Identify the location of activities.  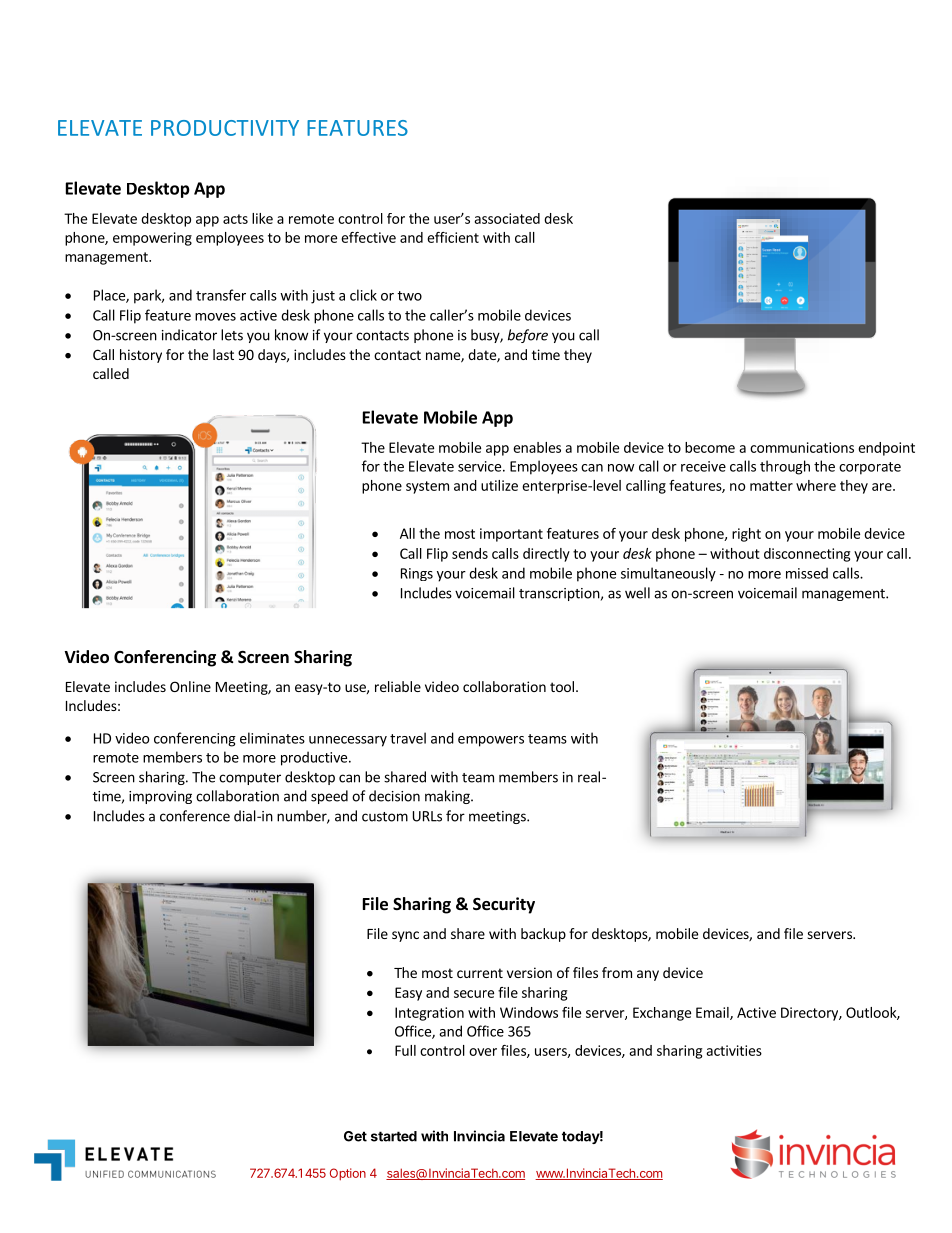
(734, 1050).
